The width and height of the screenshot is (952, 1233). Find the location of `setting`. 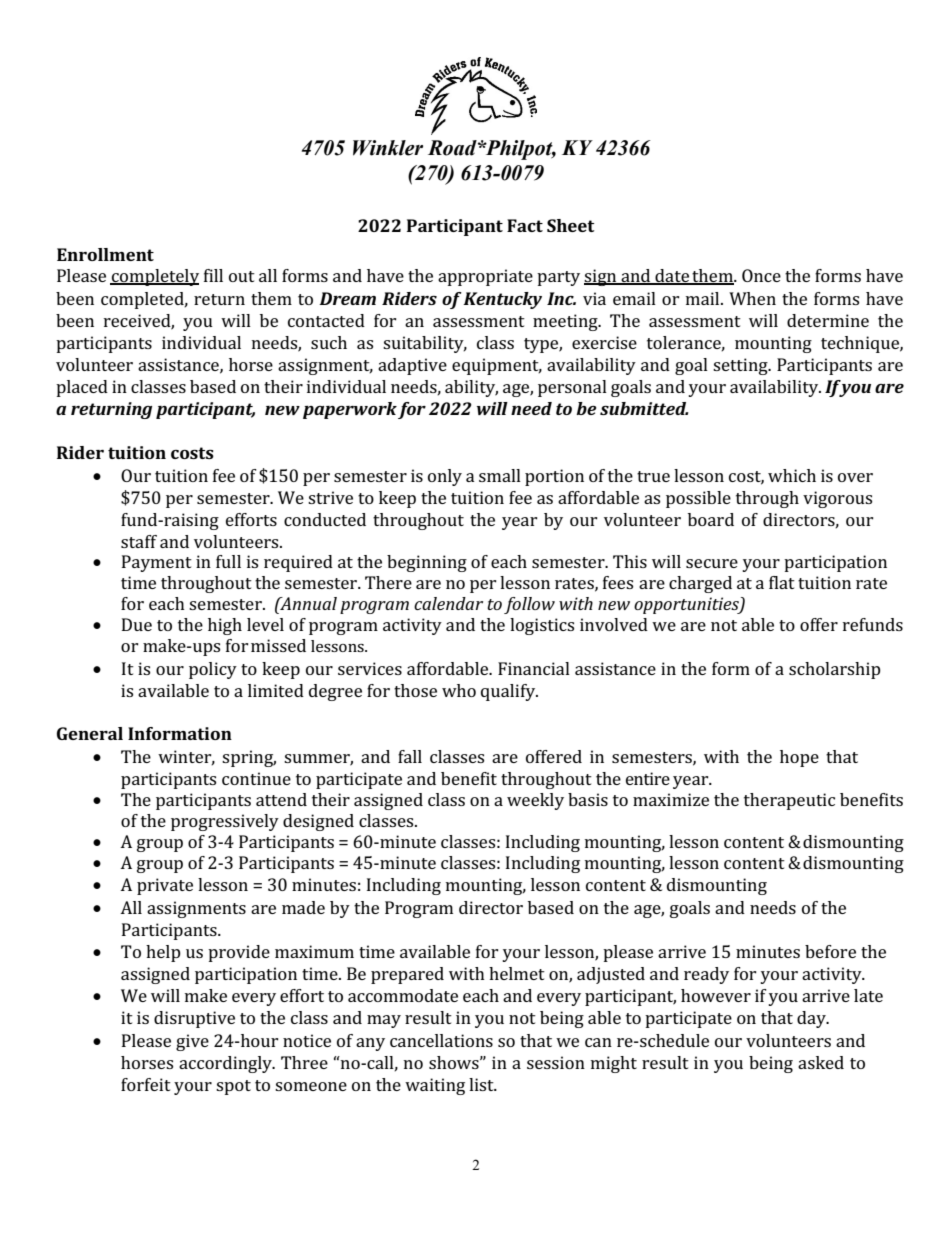

setting is located at coordinates (741, 366).
